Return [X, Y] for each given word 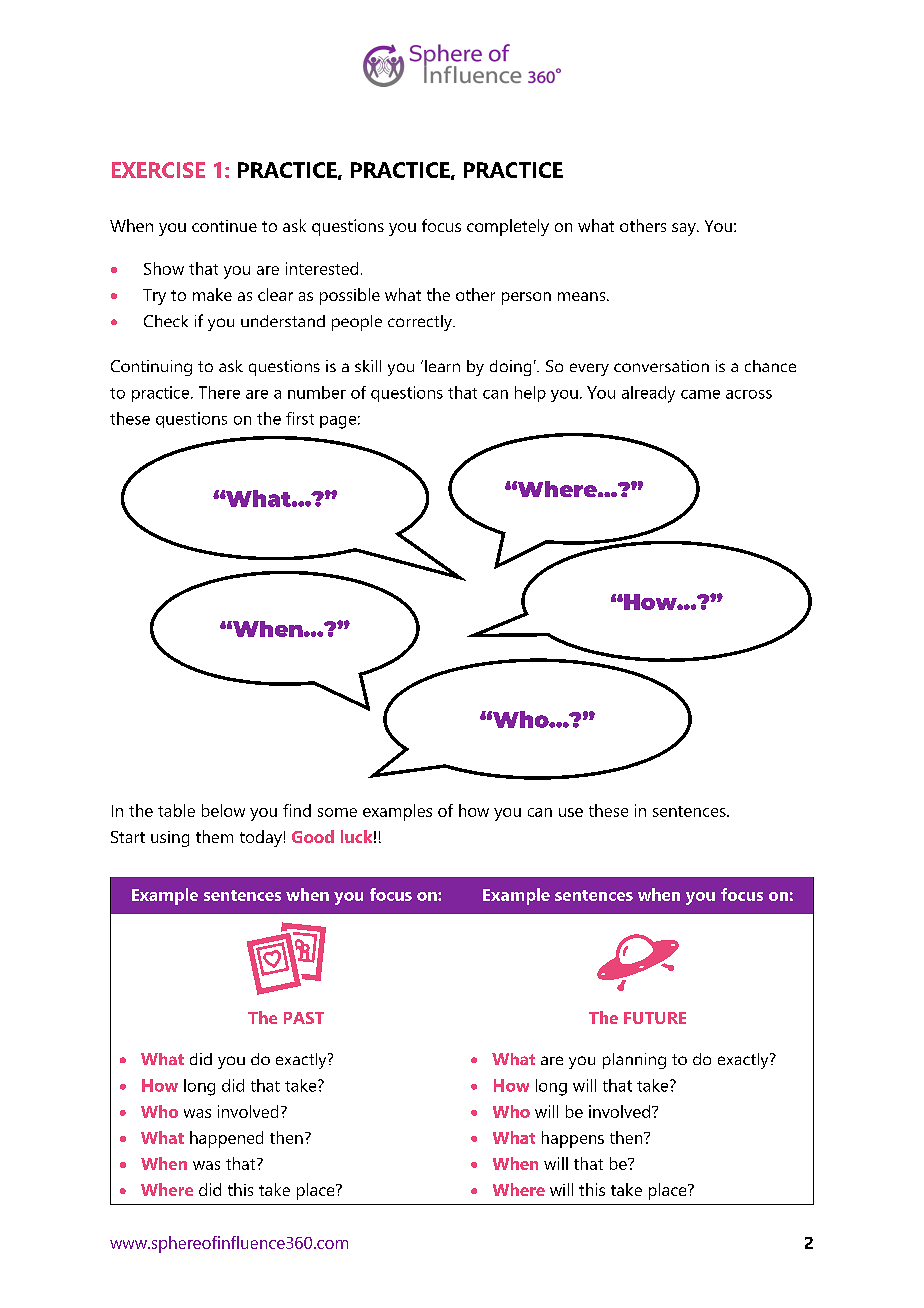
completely [508, 227]
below [223, 810]
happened [226, 1139]
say [685, 229]
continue [224, 226]
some [337, 812]
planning [634, 1061]
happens [573, 1139]
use [571, 812]
